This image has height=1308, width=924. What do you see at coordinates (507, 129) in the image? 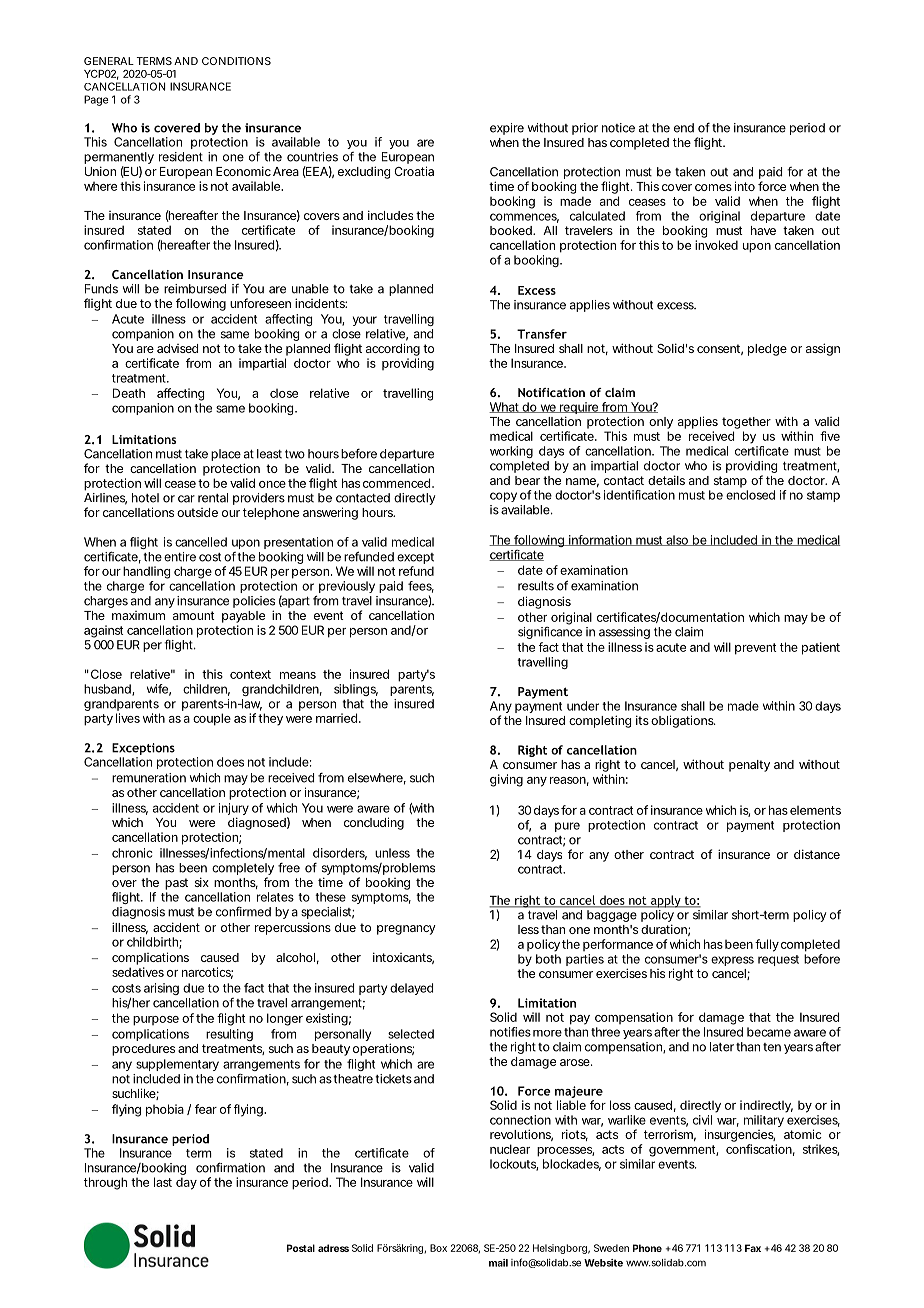
I see `expire` at bounding box center [507, 129].
